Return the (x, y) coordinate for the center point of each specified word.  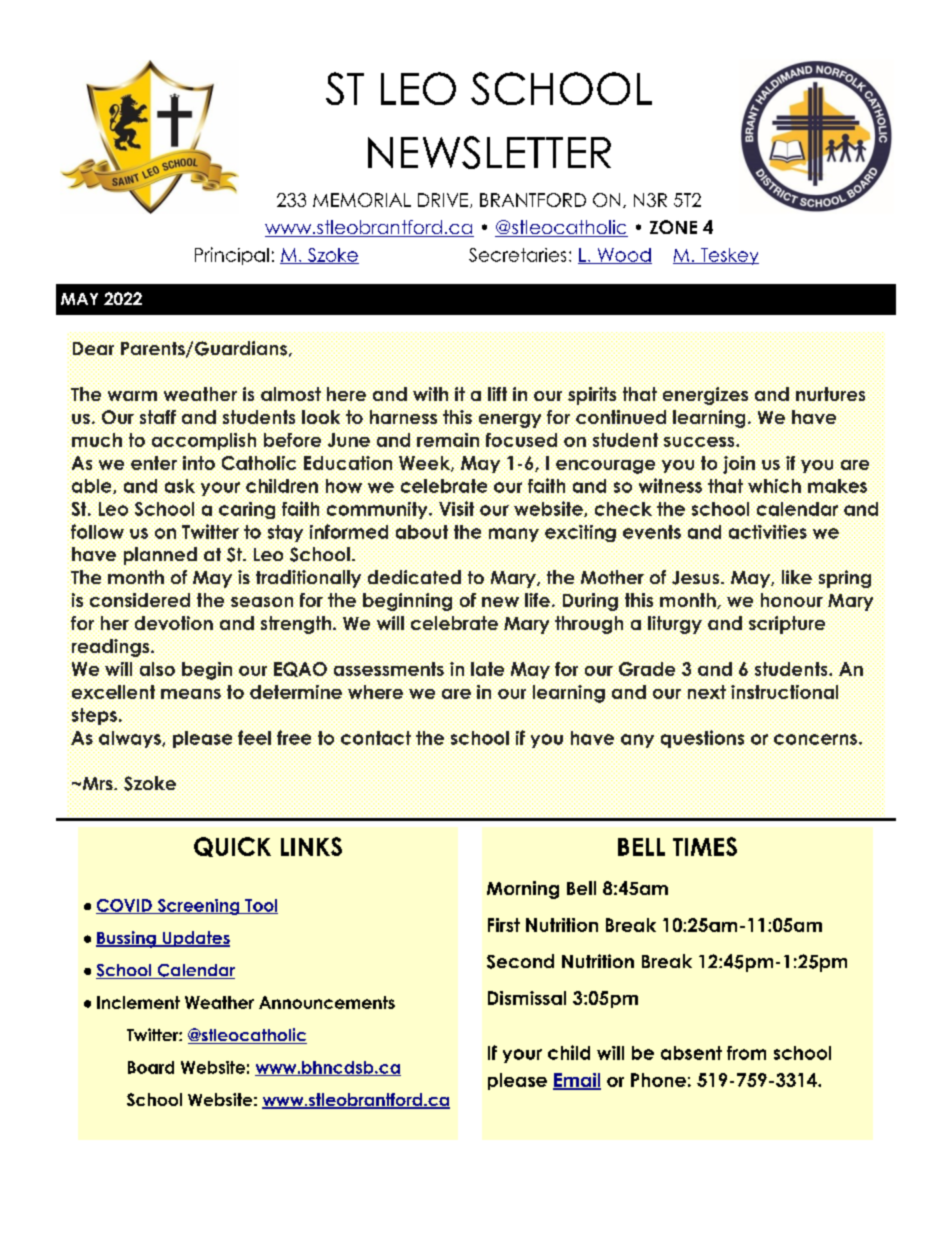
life (537, 600)
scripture (788, 626)
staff (159, 418)
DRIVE (443, 200)
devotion (174, 623)
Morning (523, 890)
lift (499, 395)
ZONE (673, 227)
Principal (232, 256)
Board (151, 1067)
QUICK (232, 847)
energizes (705, 397)
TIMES (705, 846)
